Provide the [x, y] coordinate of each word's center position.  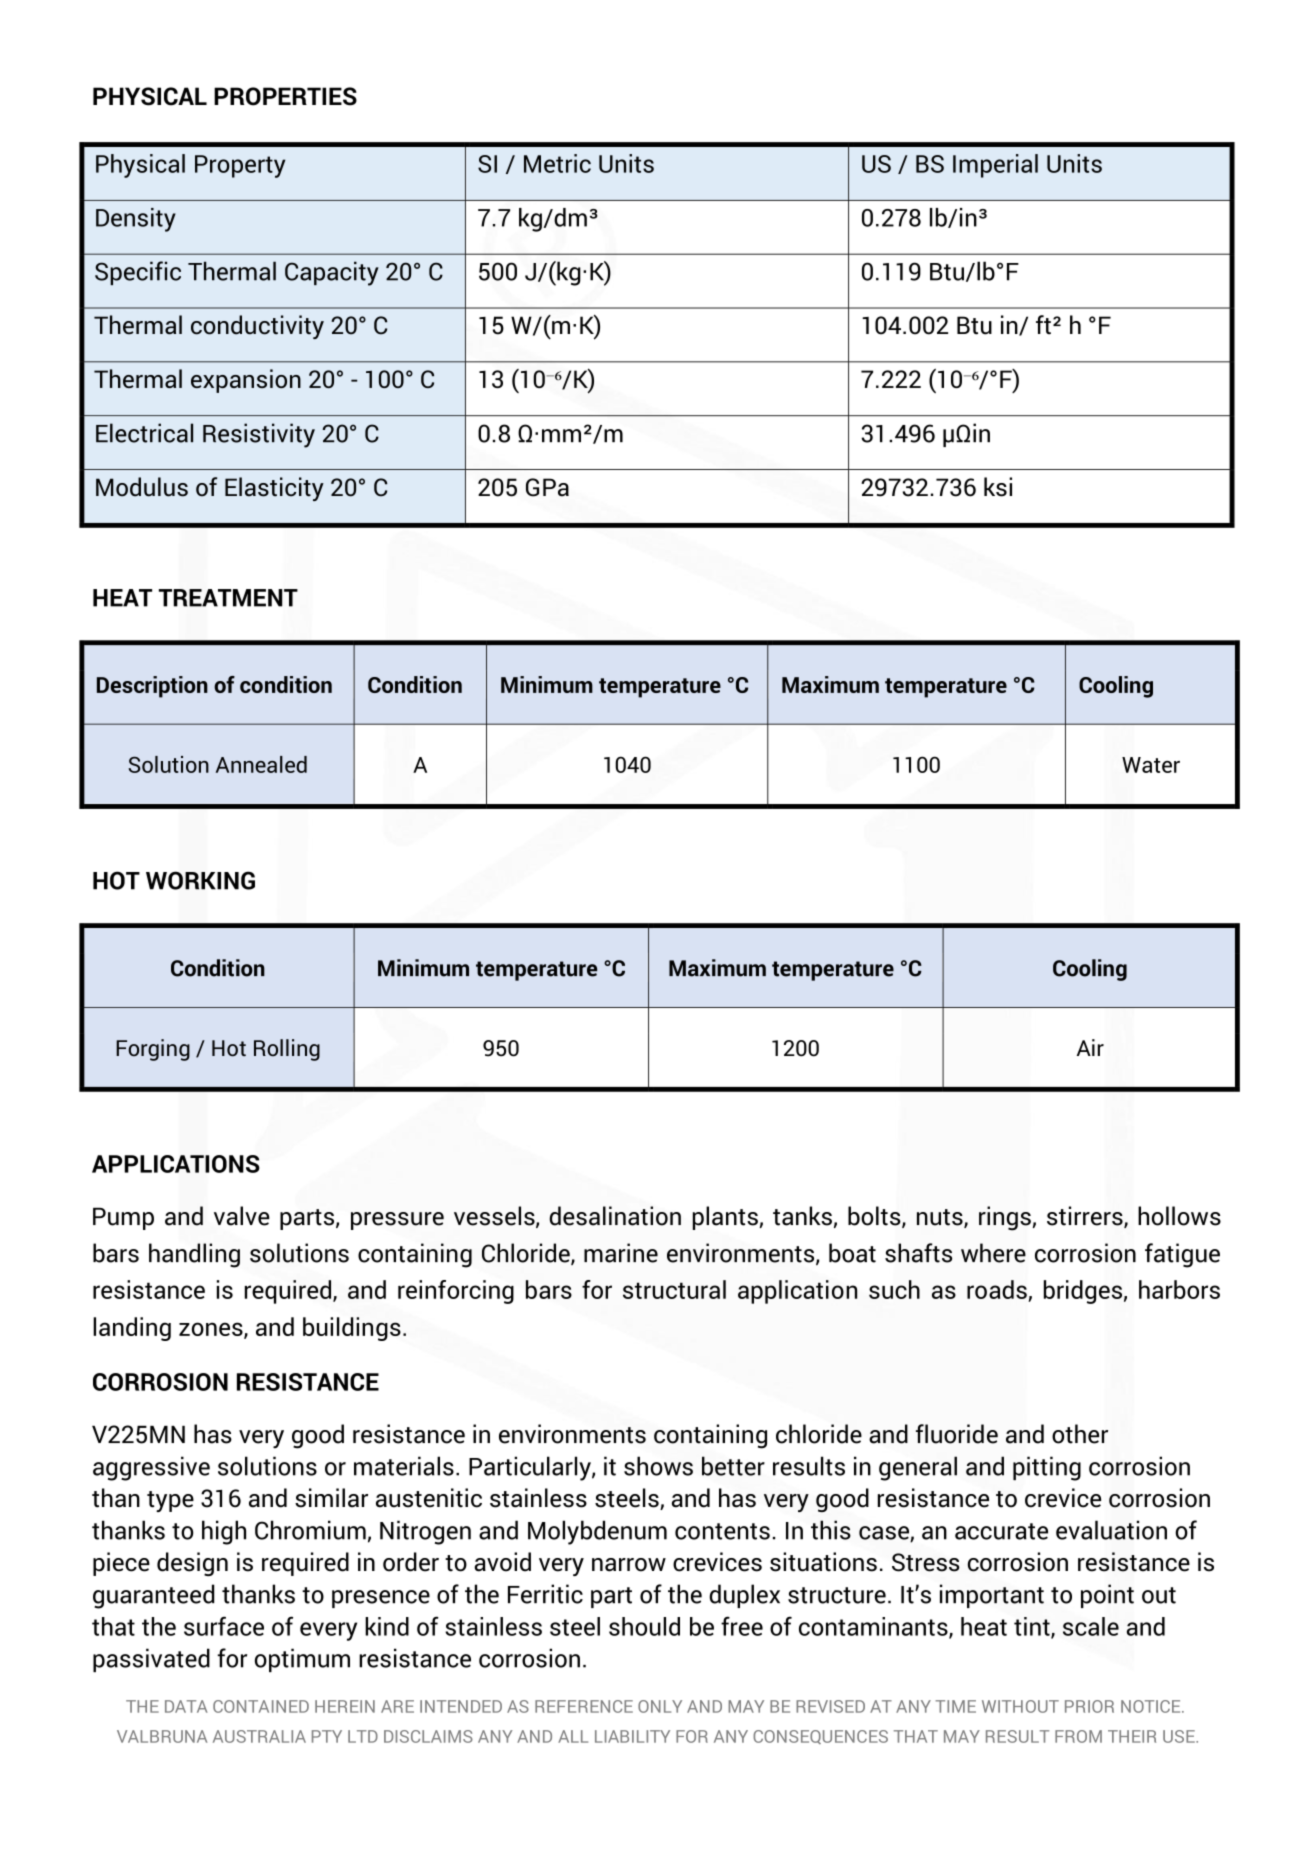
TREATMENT [228, 598]
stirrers [1086, 1217]
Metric [557, 163]
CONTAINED [261, 1706]
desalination [615, 1216]
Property [240, 166]
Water [1151, 765]
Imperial [995, 166]
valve [242, 1216]
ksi [998, 487]
